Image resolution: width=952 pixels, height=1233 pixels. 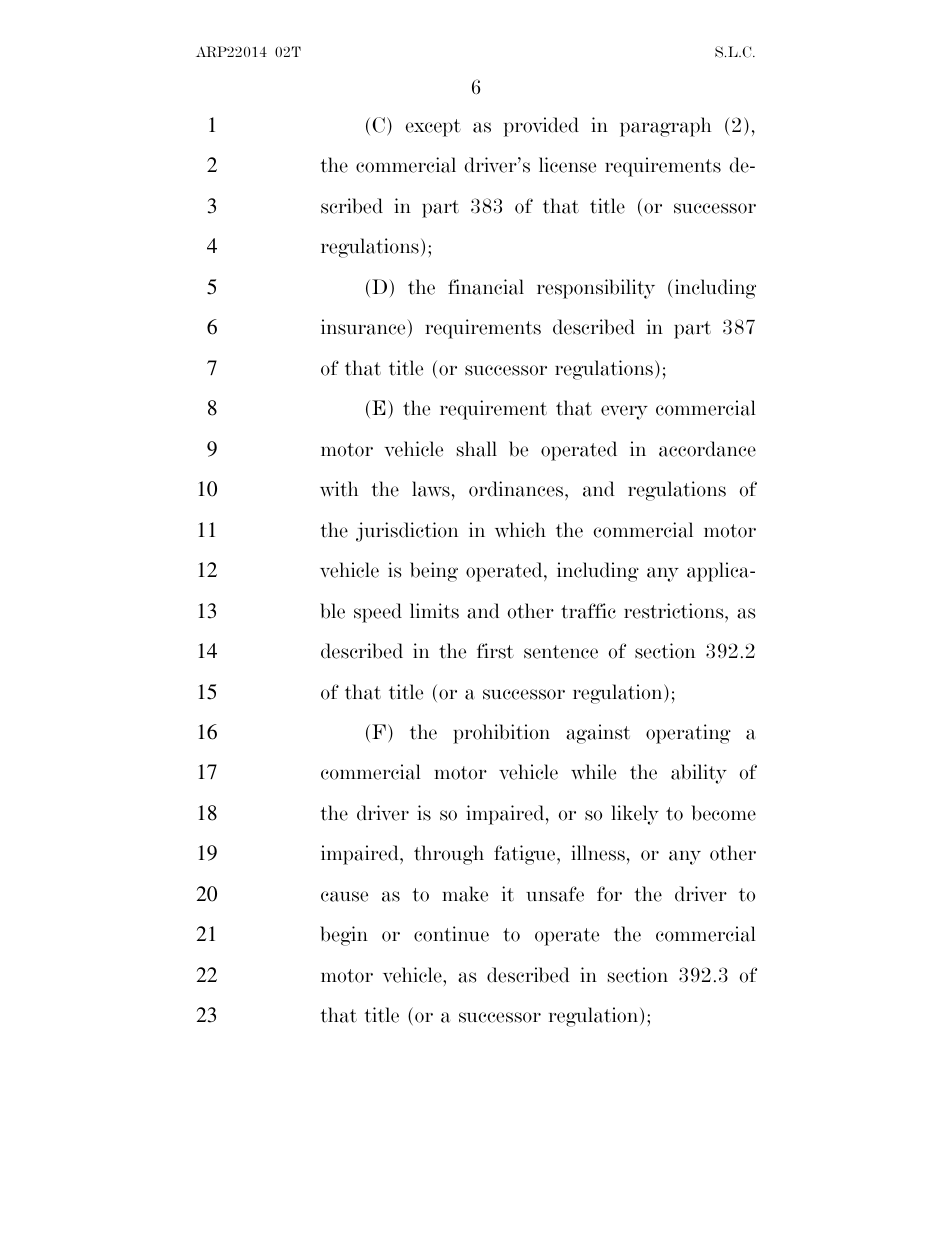 I want to click on except, so click(x=433, y=128).
